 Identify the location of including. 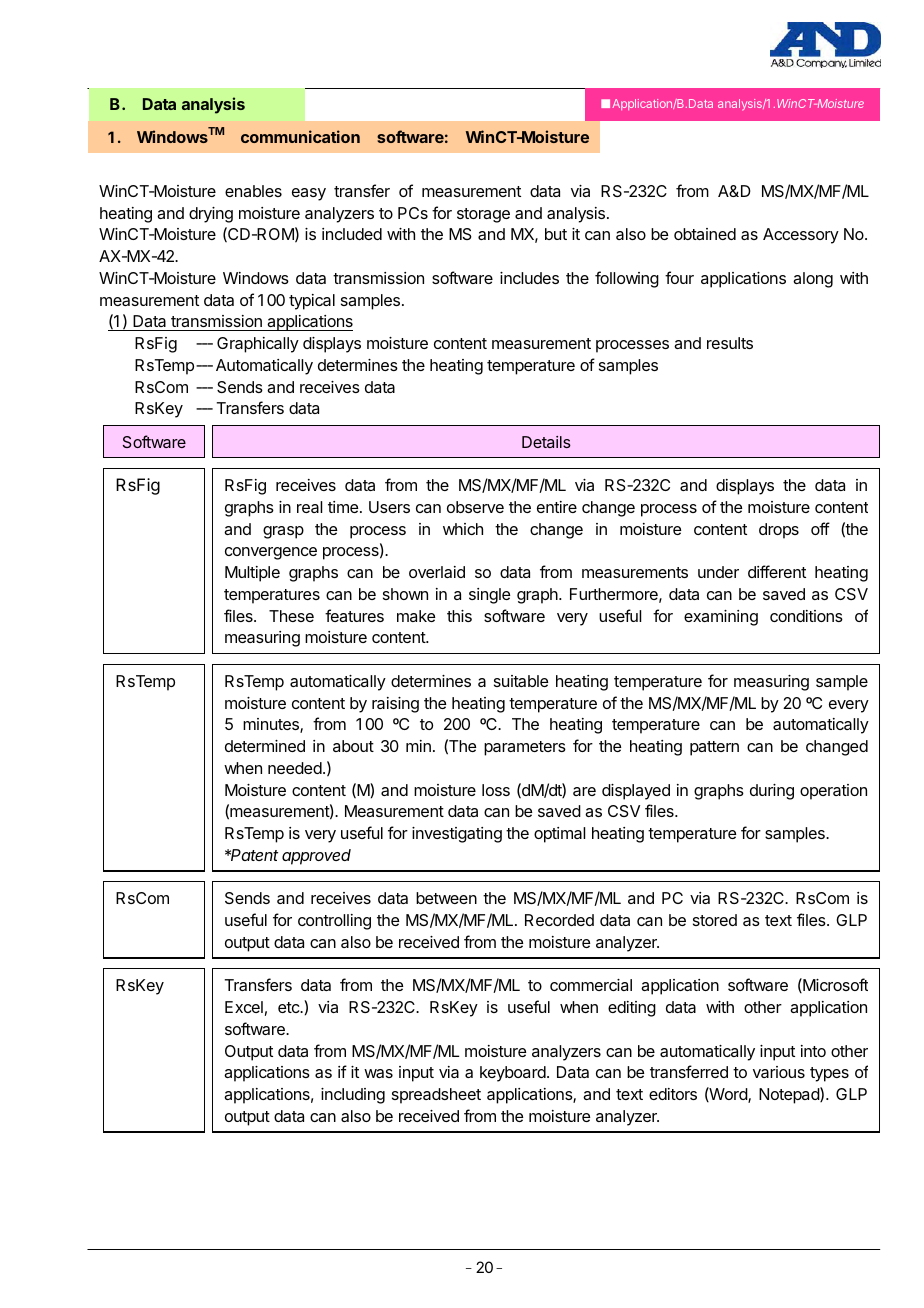
(353, 1096).
